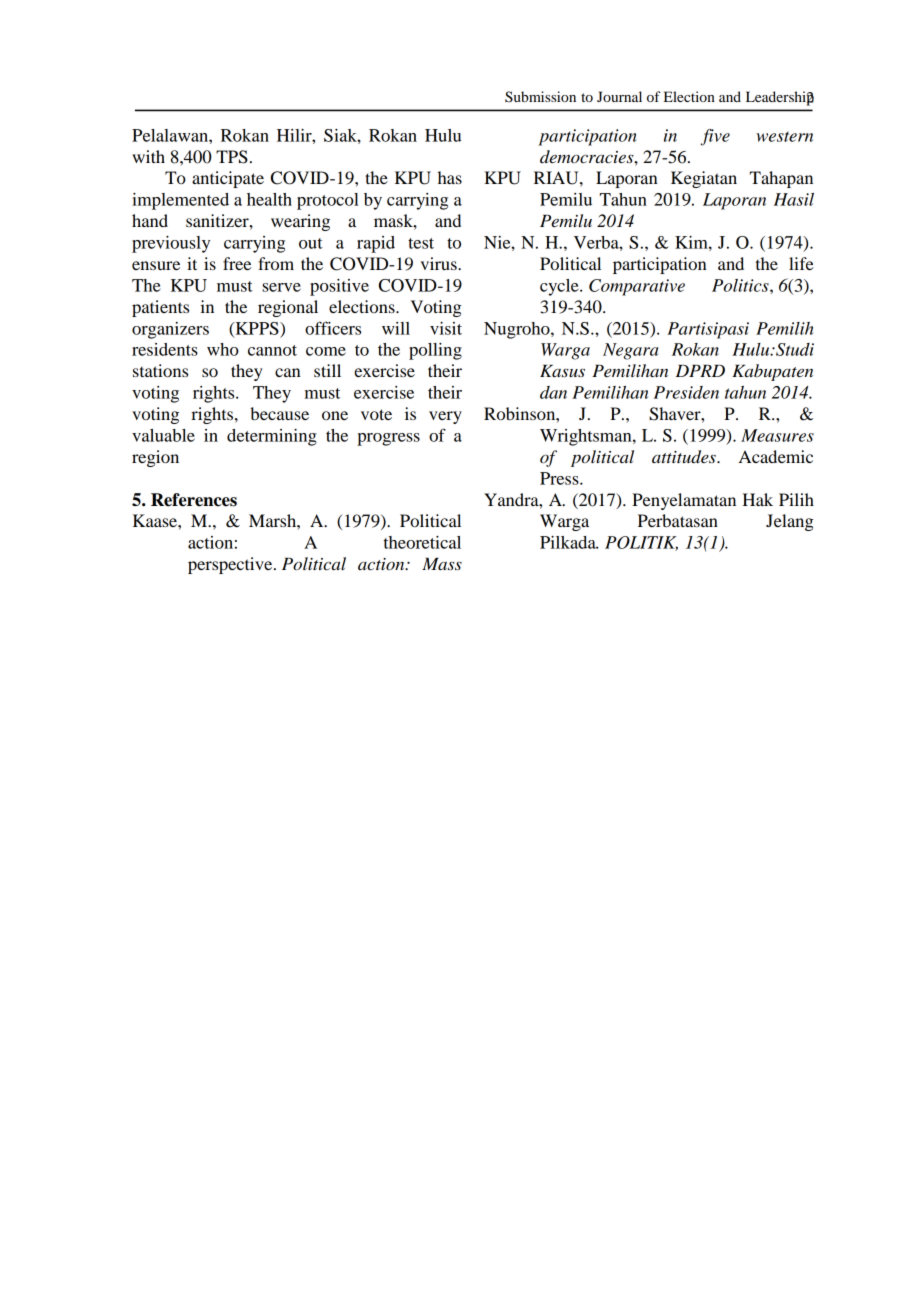 The image size is (924, 1308). Describe the element at coordinates (232, 157) in the document. I see `TPS` at that location.
